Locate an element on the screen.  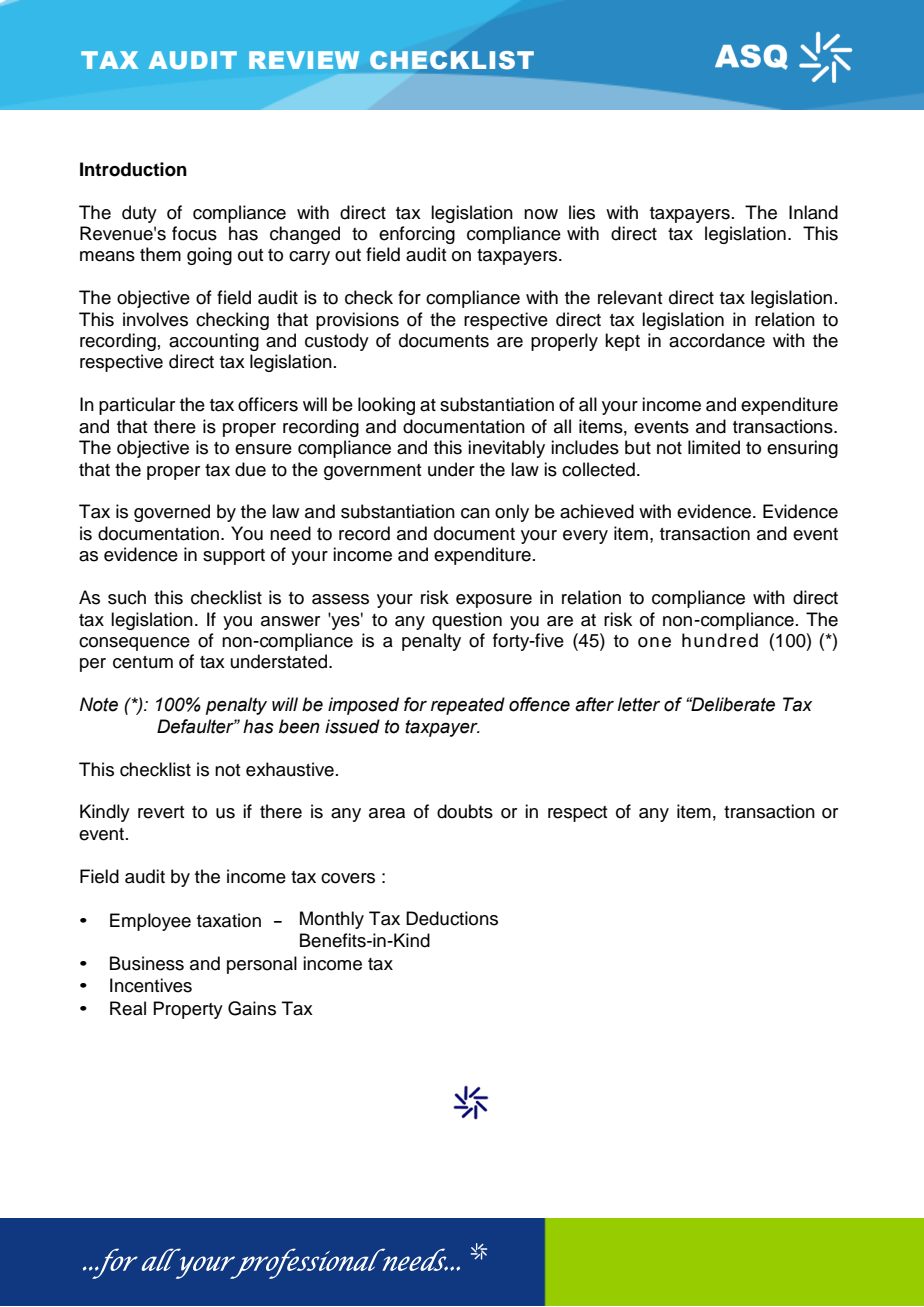
REVIEW is located at coordinates (304, 60).
